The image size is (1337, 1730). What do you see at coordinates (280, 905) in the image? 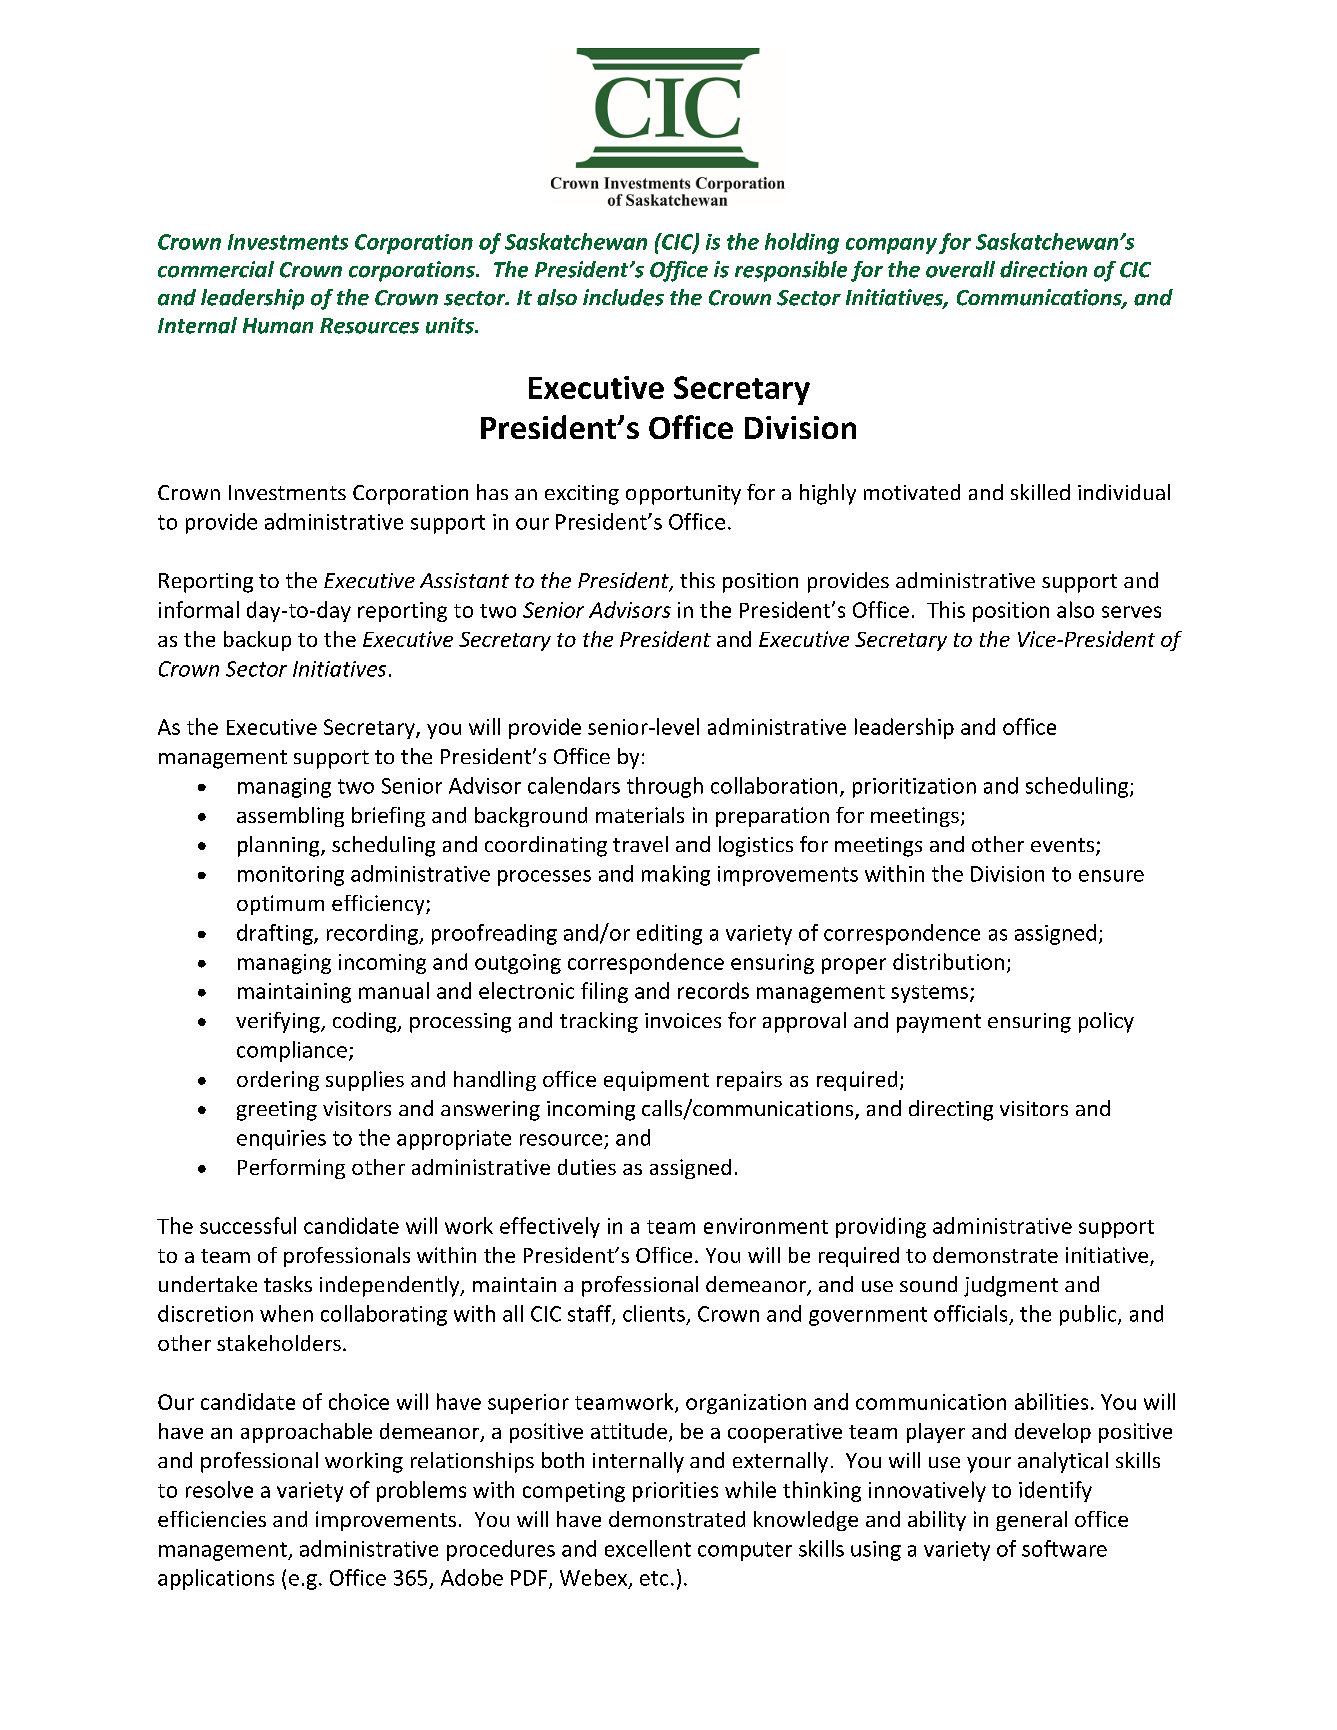
I see `optimum` at bounding box center [280, 905].
